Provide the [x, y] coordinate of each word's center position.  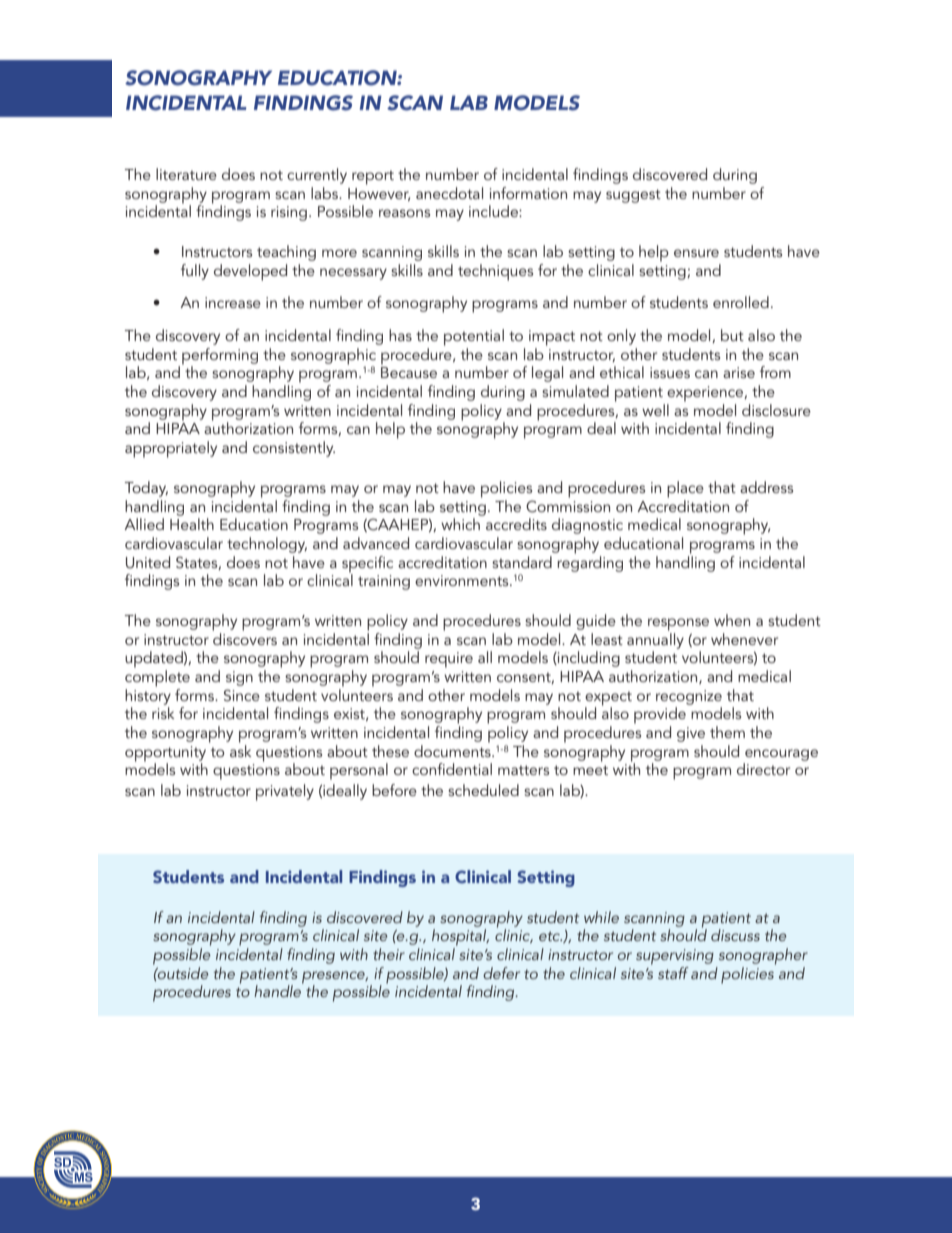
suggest [633, 196]
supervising [675, 957]
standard [522, 562]
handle [278, 990]
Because [409, 372]
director [763, 769]
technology [267, 545]
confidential [452, 769]
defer [501, 973]
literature [186, 174]
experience [706, 394]
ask [240, 749]
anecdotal [449, 193]
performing [220, 357]
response [678, 624]
